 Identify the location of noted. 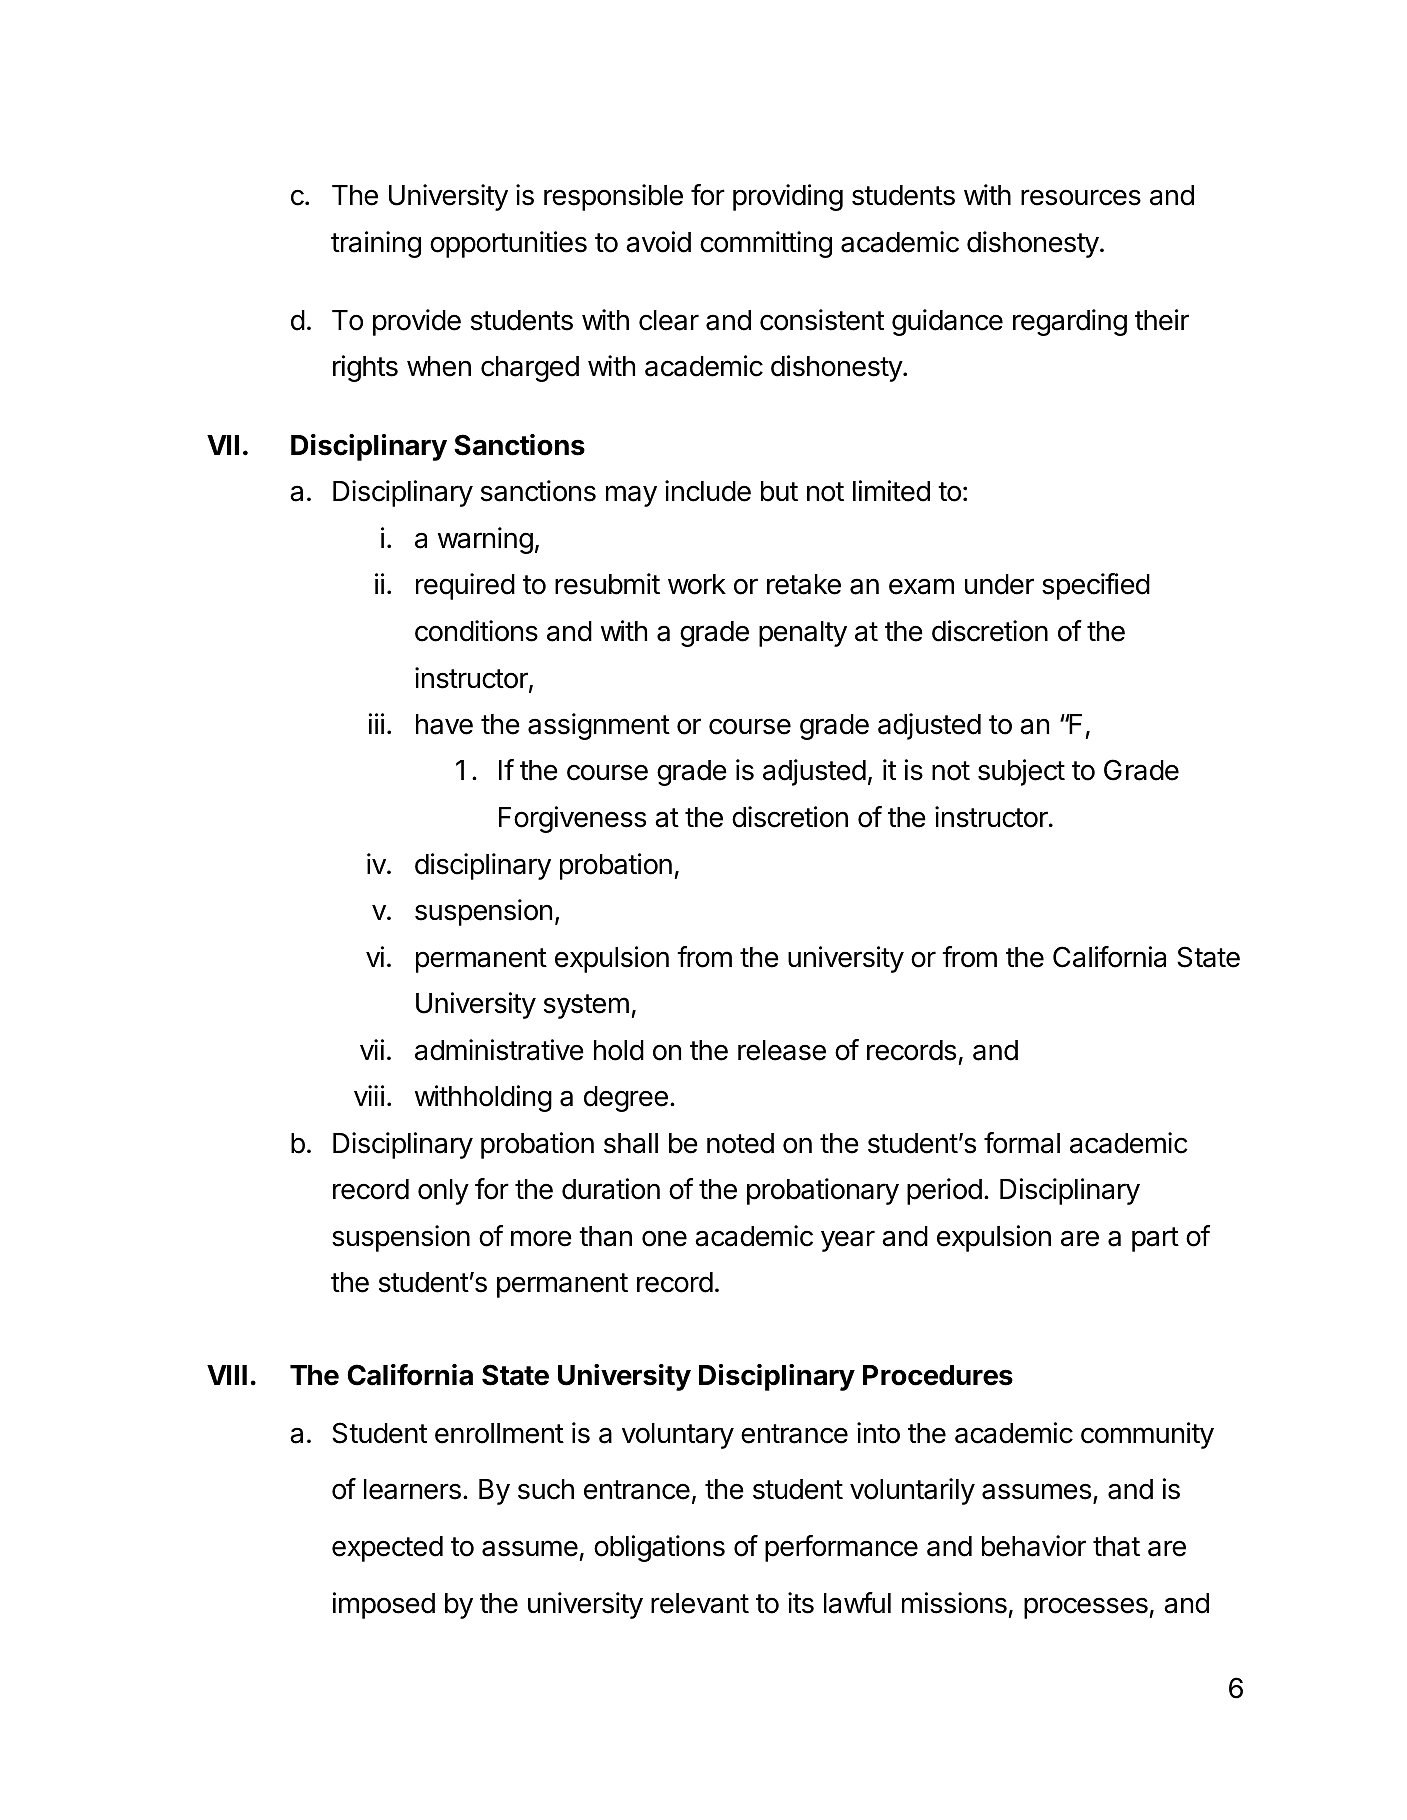
(740, 1143).
